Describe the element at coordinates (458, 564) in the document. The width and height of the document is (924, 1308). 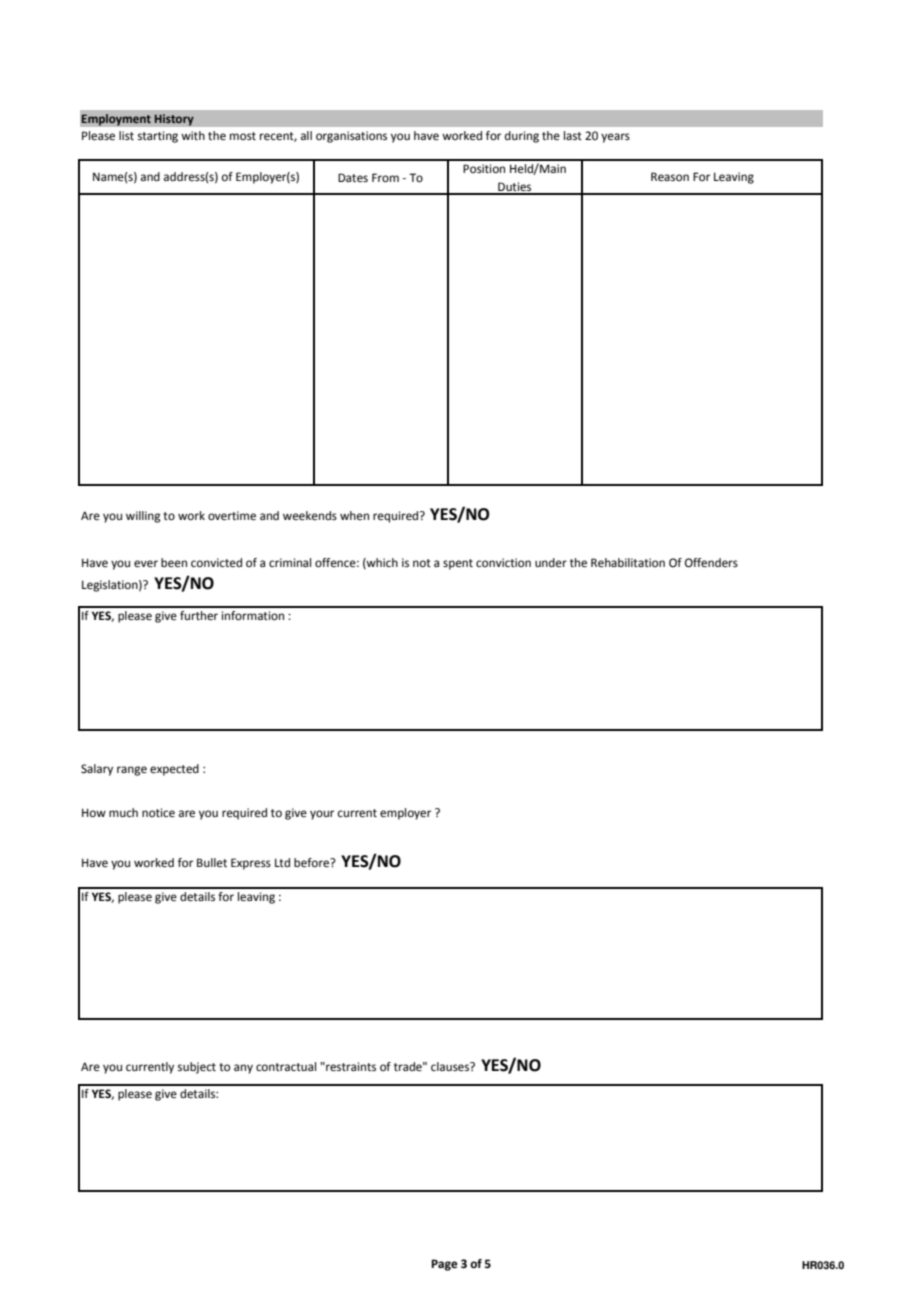
I see `spent` at that location.
